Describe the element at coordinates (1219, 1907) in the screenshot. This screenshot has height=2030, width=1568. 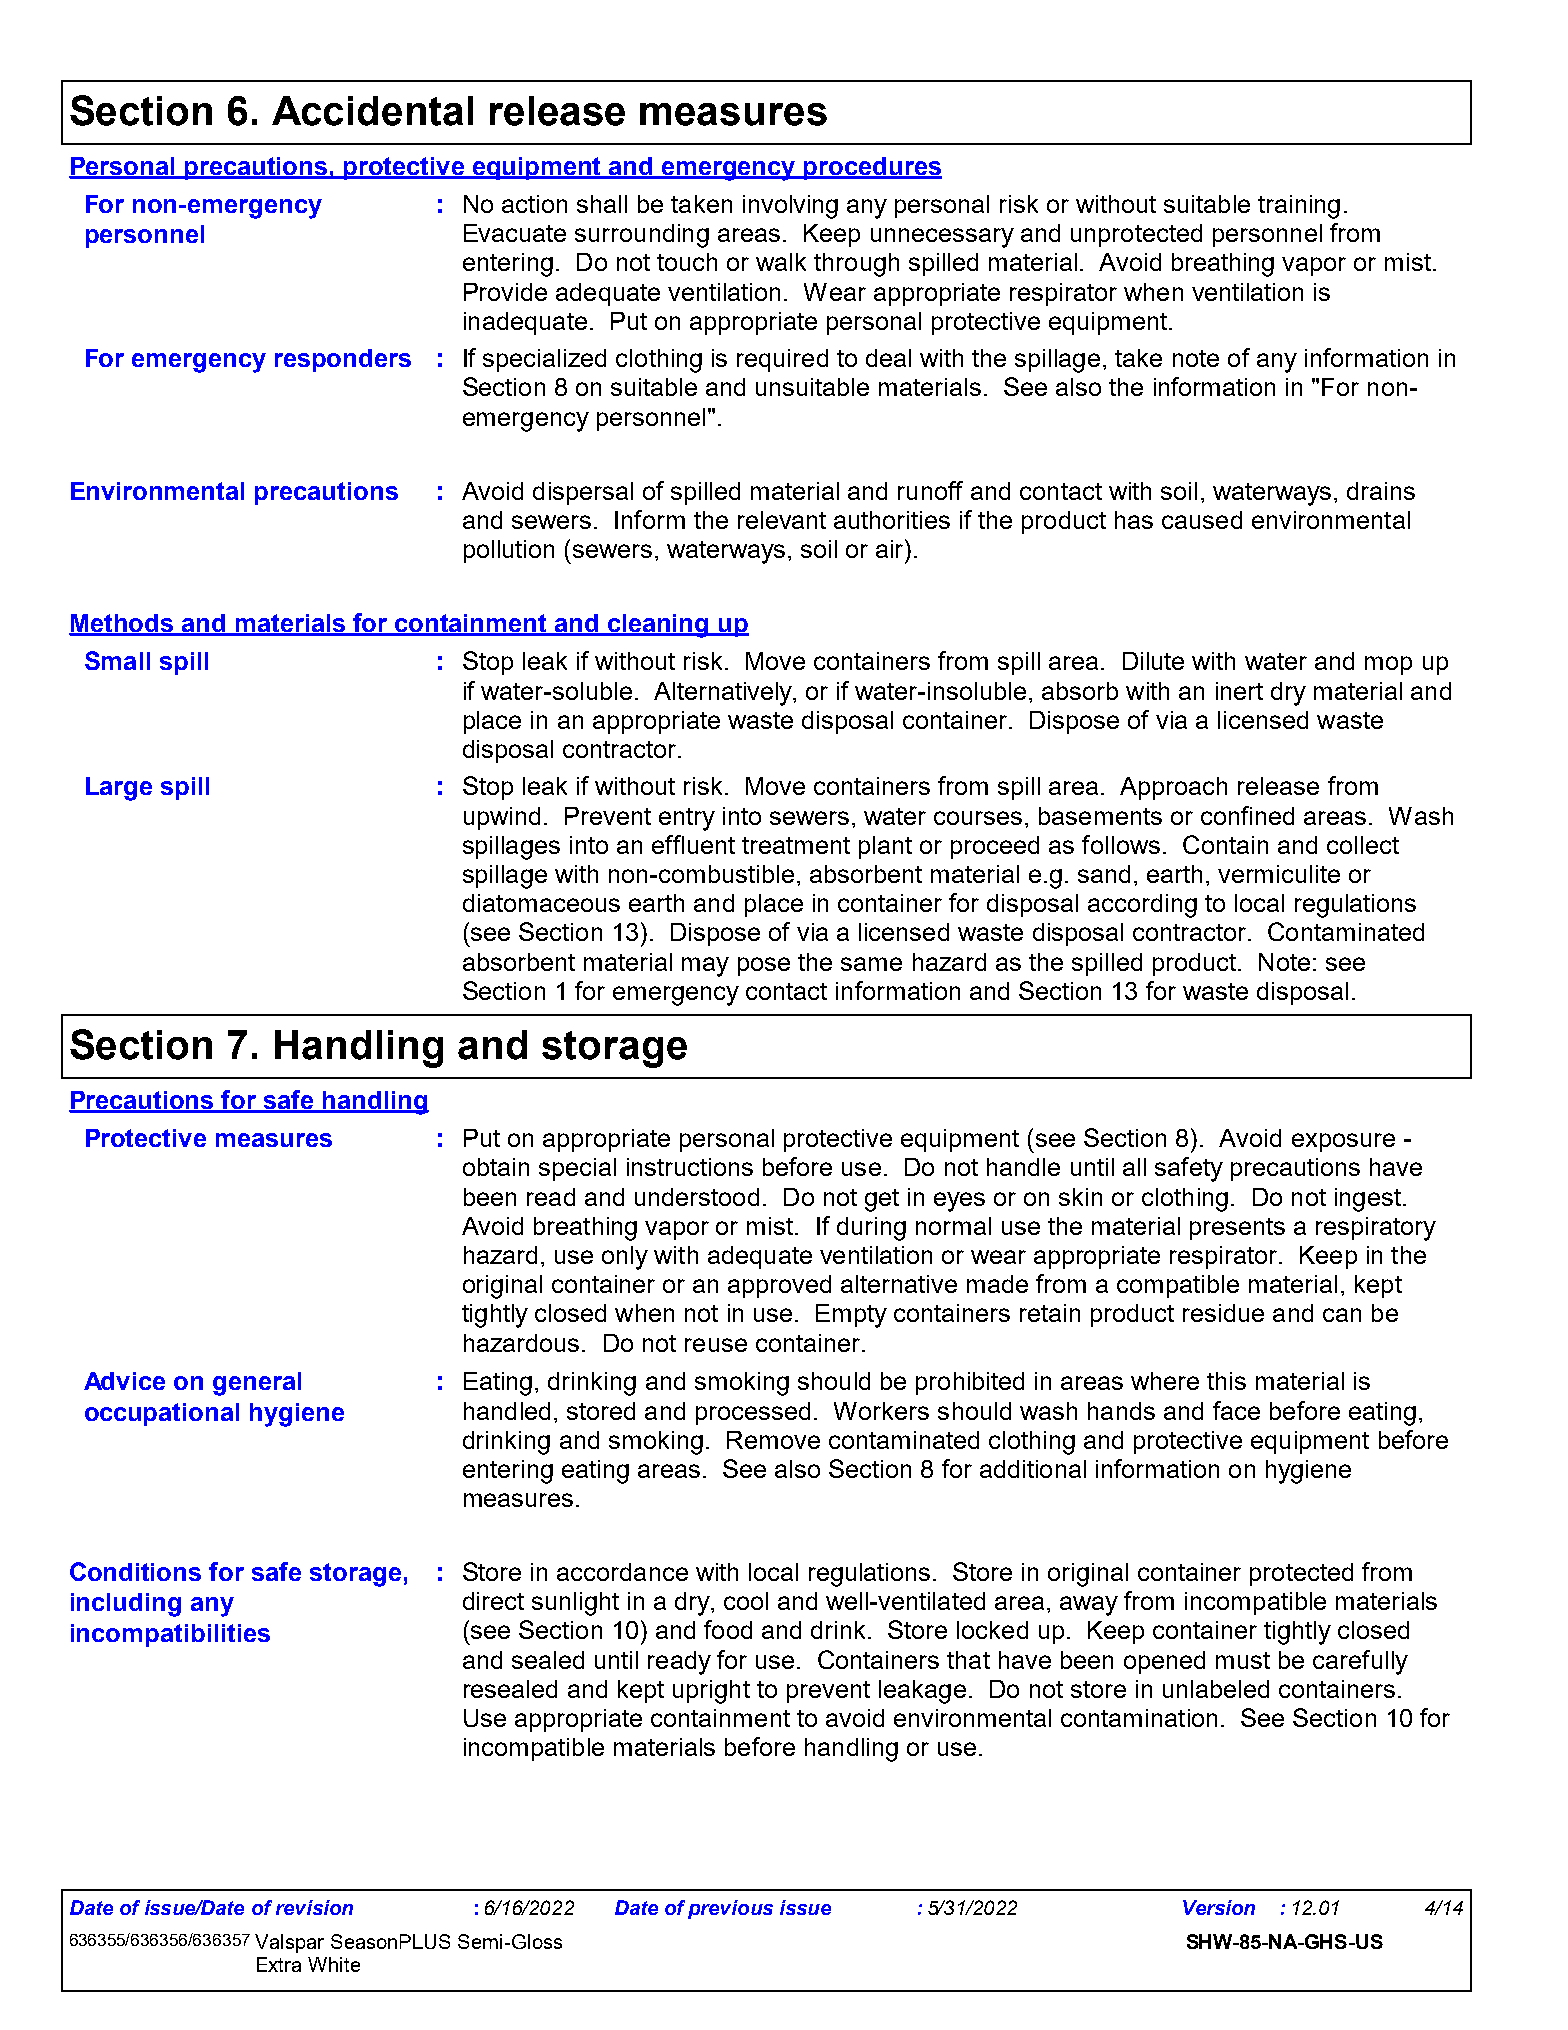
I see `Version` at that location.
